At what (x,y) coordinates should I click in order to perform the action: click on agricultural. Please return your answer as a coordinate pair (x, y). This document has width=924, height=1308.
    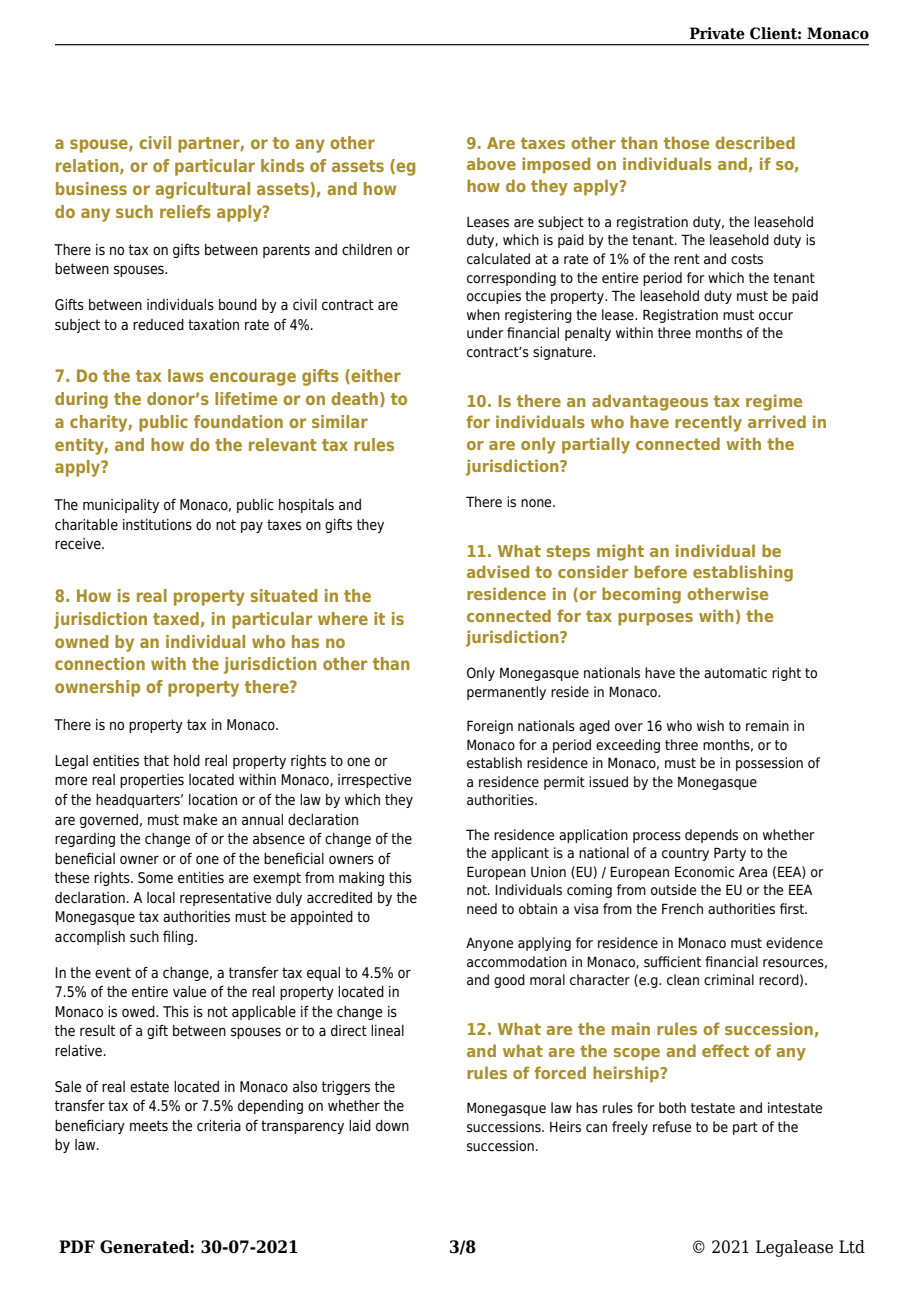
    Looking at the image, I should click on (202, 190).
